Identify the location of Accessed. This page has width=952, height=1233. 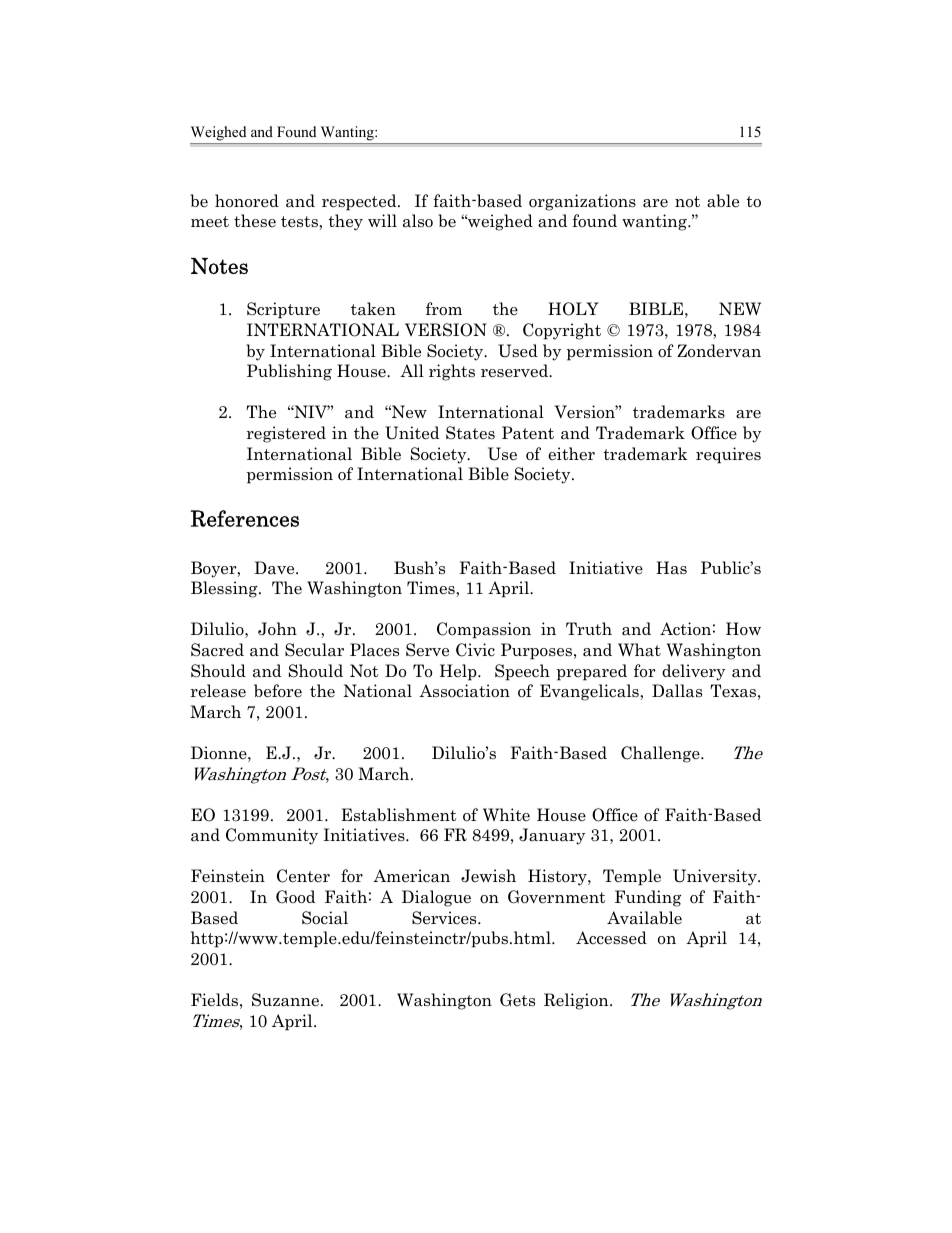
(611, 938).
